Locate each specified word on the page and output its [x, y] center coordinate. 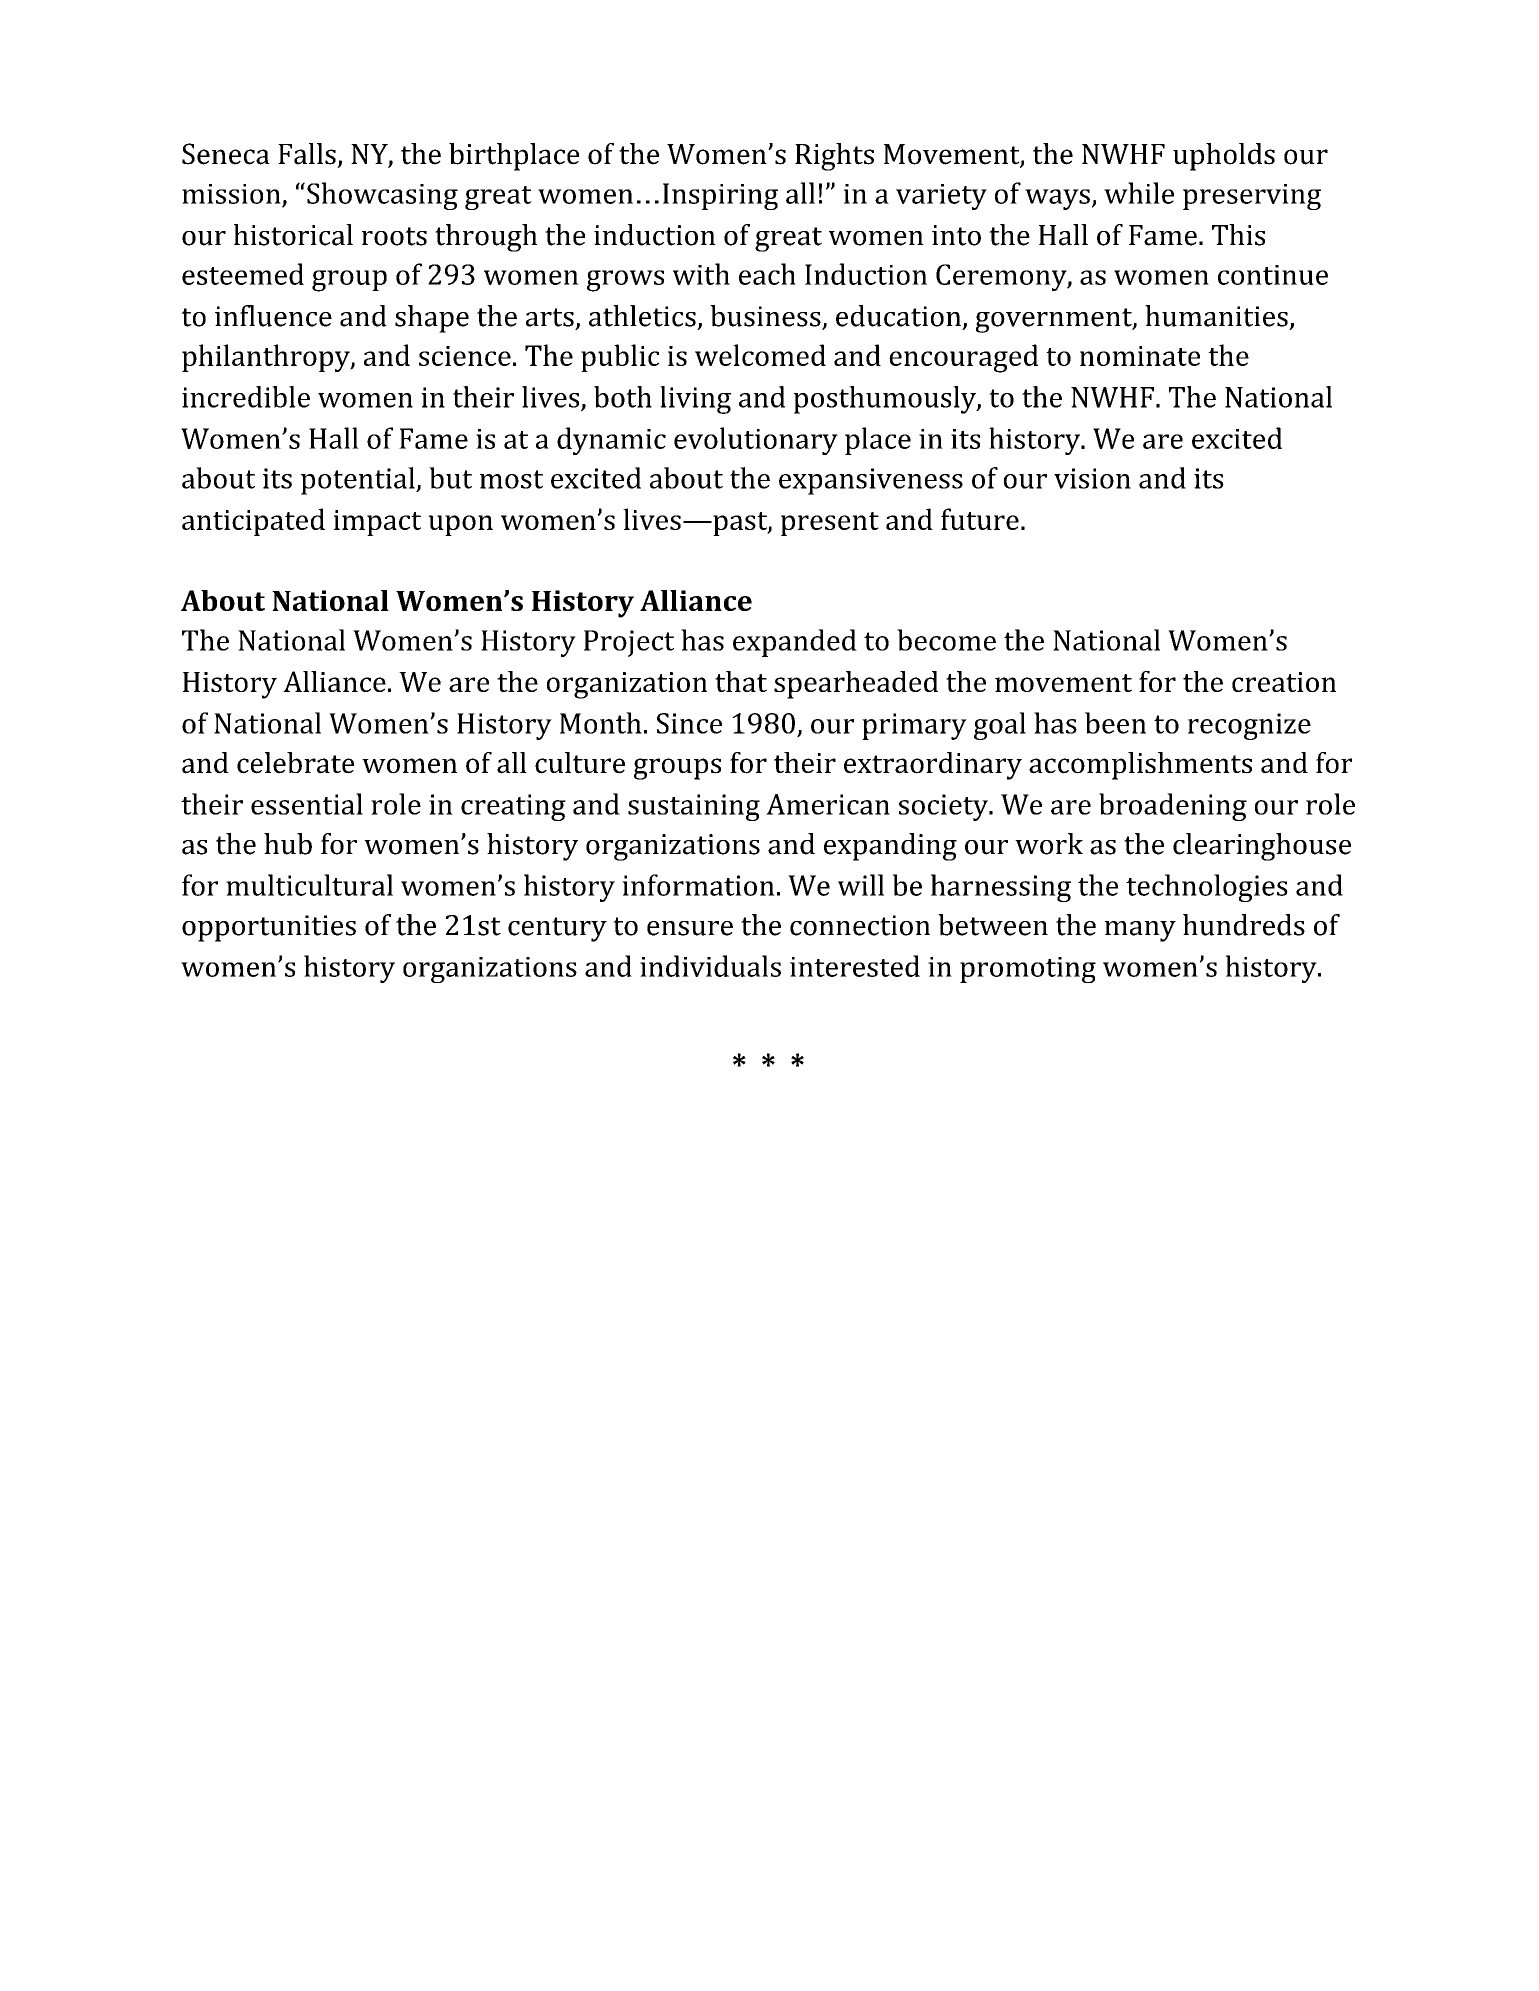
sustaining [694, 807]
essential [307, 804]
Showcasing [382, 196]
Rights [834, 157]
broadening [1173, 807]
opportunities [269, 928]
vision [1092, 478]
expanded [795, 643]
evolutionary [756, 441]
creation [1284, 682]
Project [629, 643]
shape [432, 319]
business [766, 317]
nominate [1140, 356]
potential [359, 481]
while [1139, 193]
